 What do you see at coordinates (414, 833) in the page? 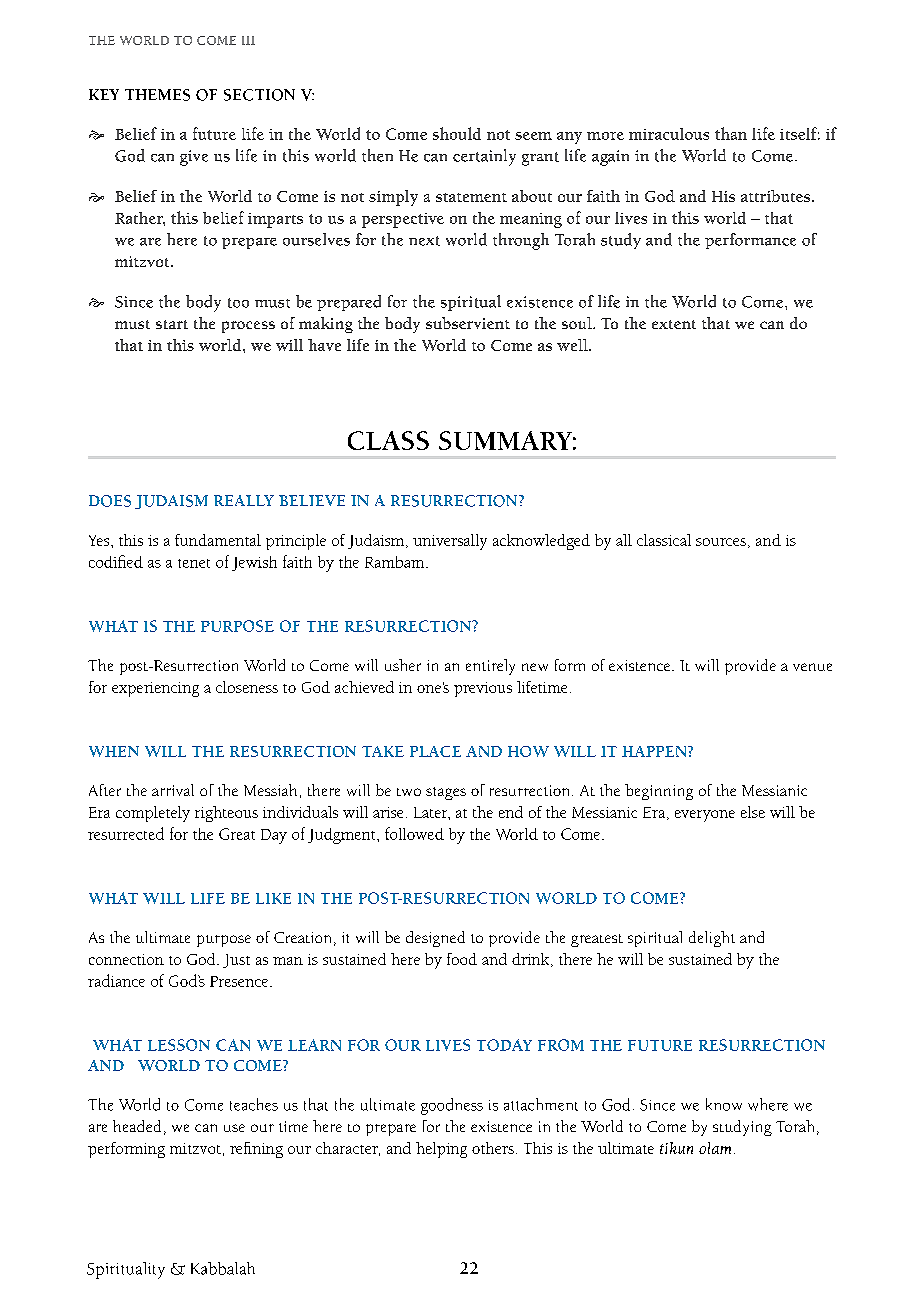
I see `followed` at bounding box center [414, 833].
